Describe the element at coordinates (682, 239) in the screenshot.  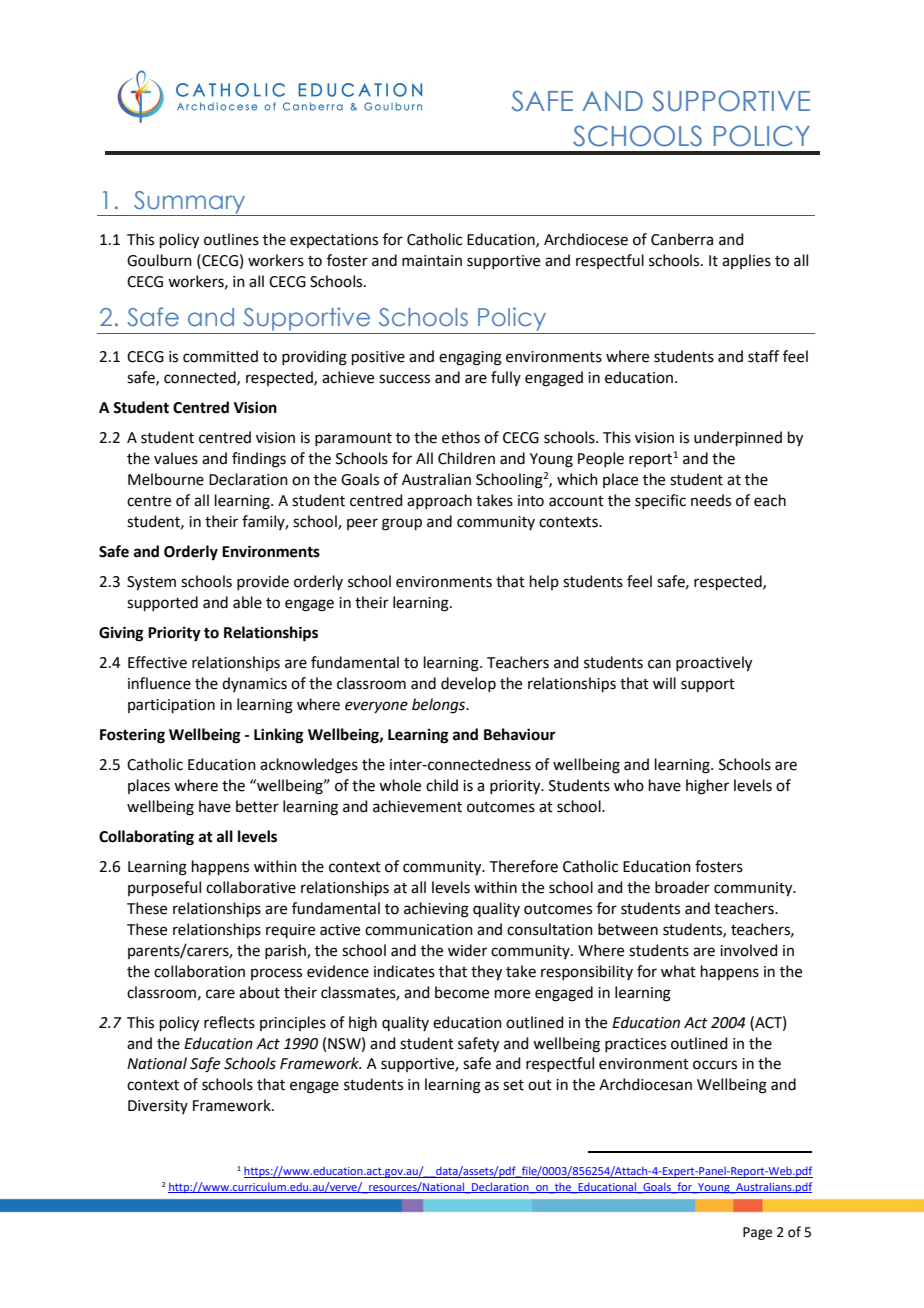
I see `Canberra` at that location.
